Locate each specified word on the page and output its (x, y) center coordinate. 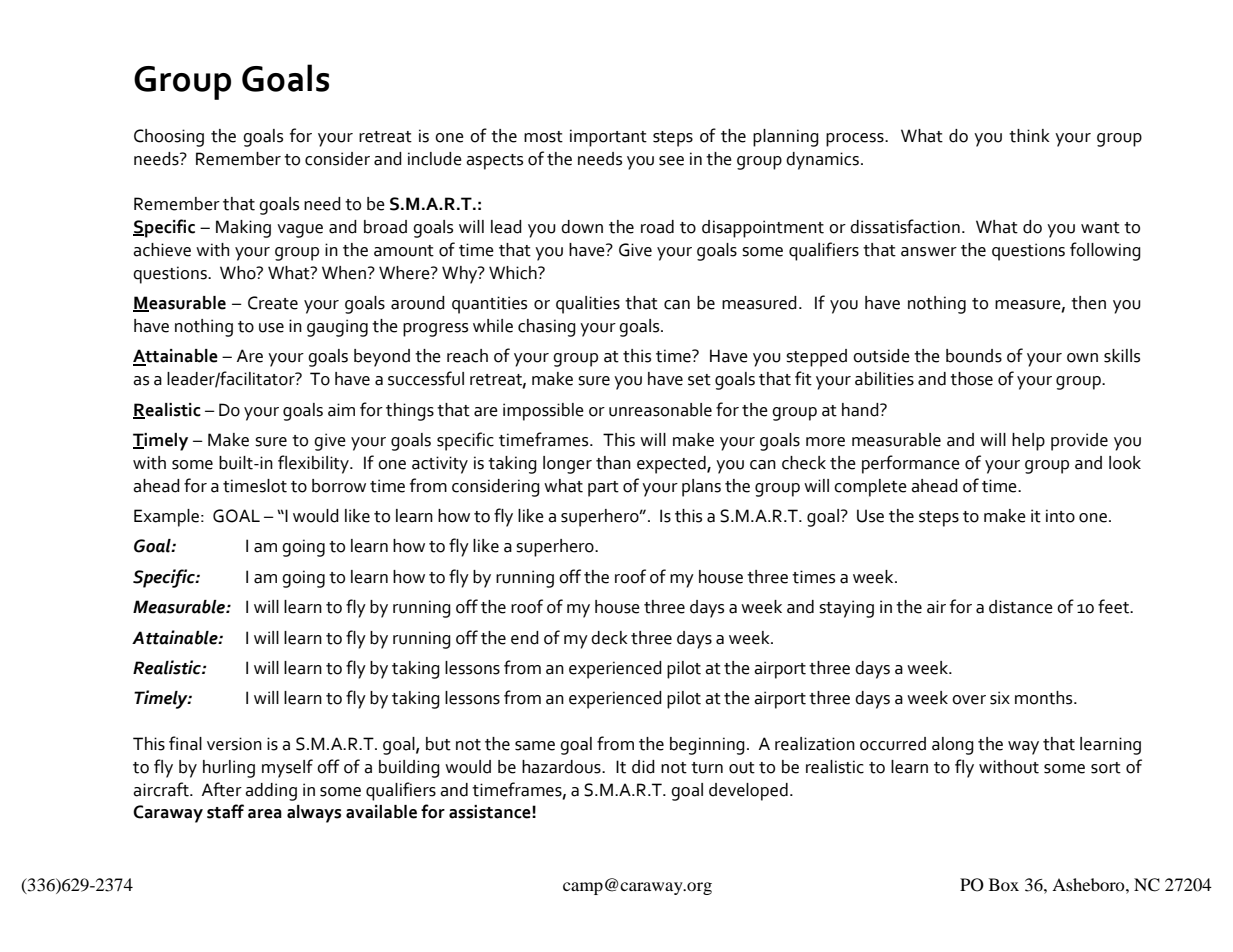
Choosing (169, 138)
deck (609, 638)
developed (748, 792)
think (1029, 136)
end (525, 638)
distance (1021, 607)
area (265, 814)
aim (341, 410)
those (971, 379)
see (671, 161)
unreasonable (660, 410)
